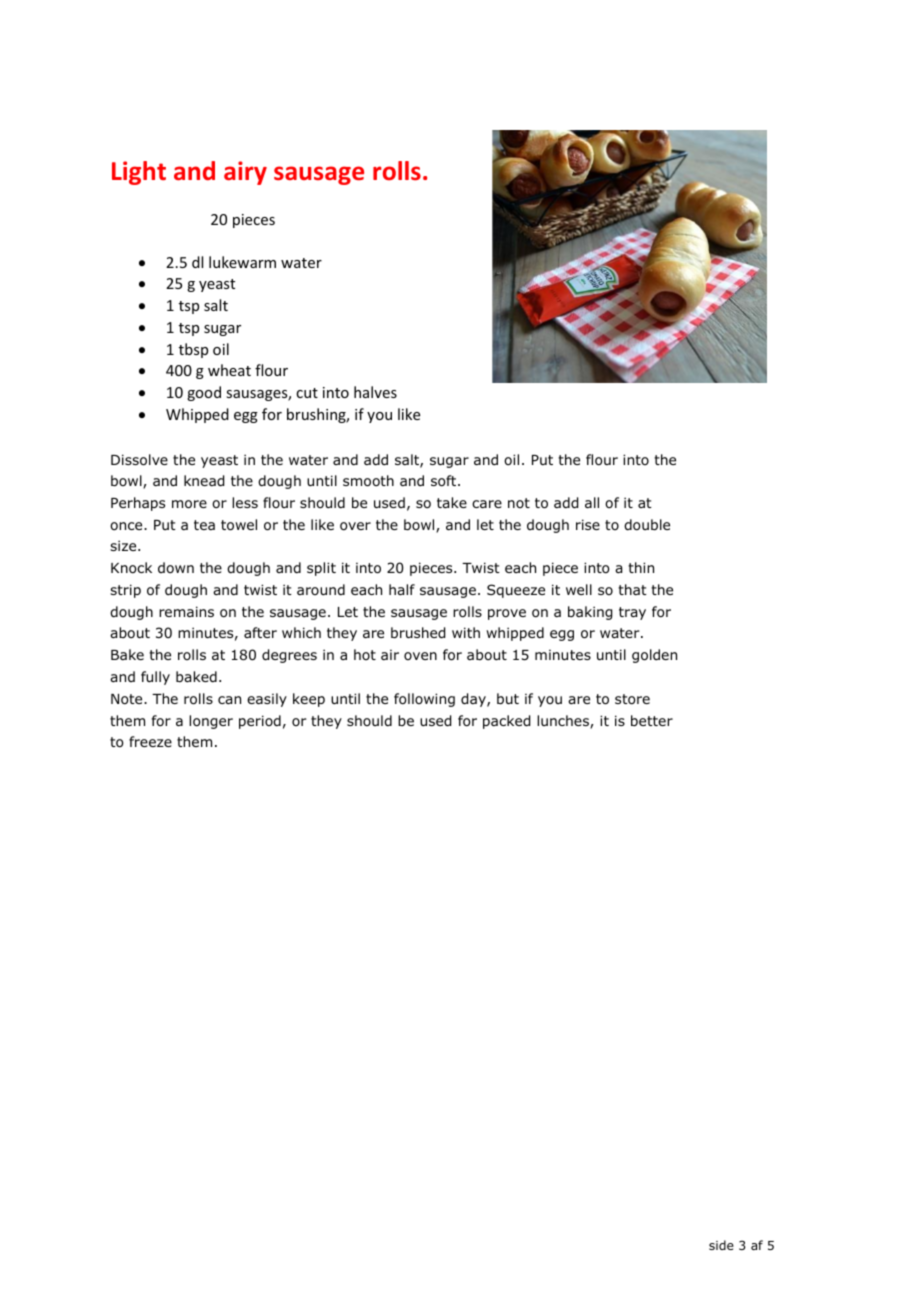 The width and height of the image is (924, 1308). I want to click on knead, so click(204, 481).
